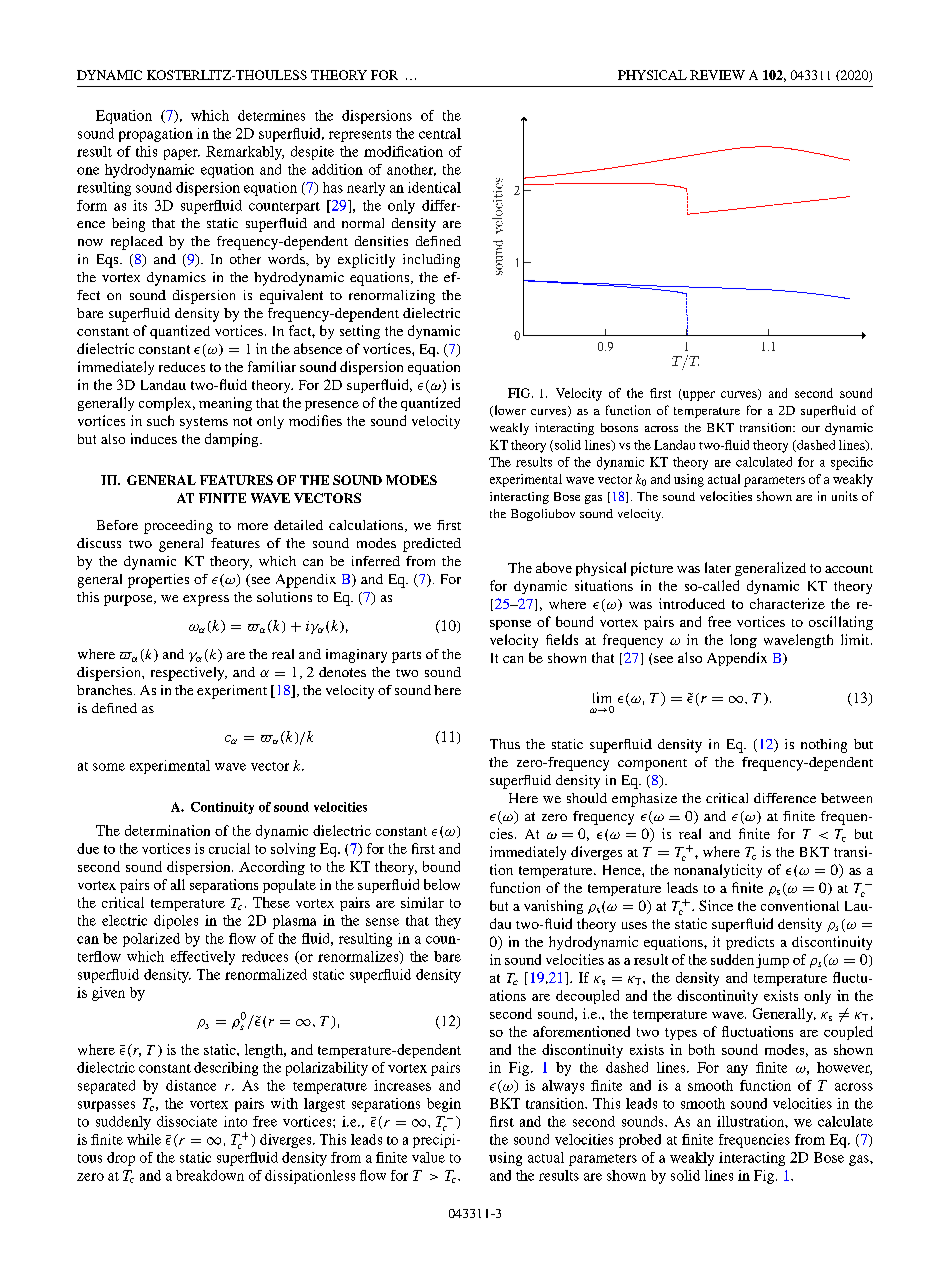 This screenshot has width=952, height=1270. What do you see at coordinates (509, 411) in the screenshot?
I see `lower` at bounding box center [509, 411].
